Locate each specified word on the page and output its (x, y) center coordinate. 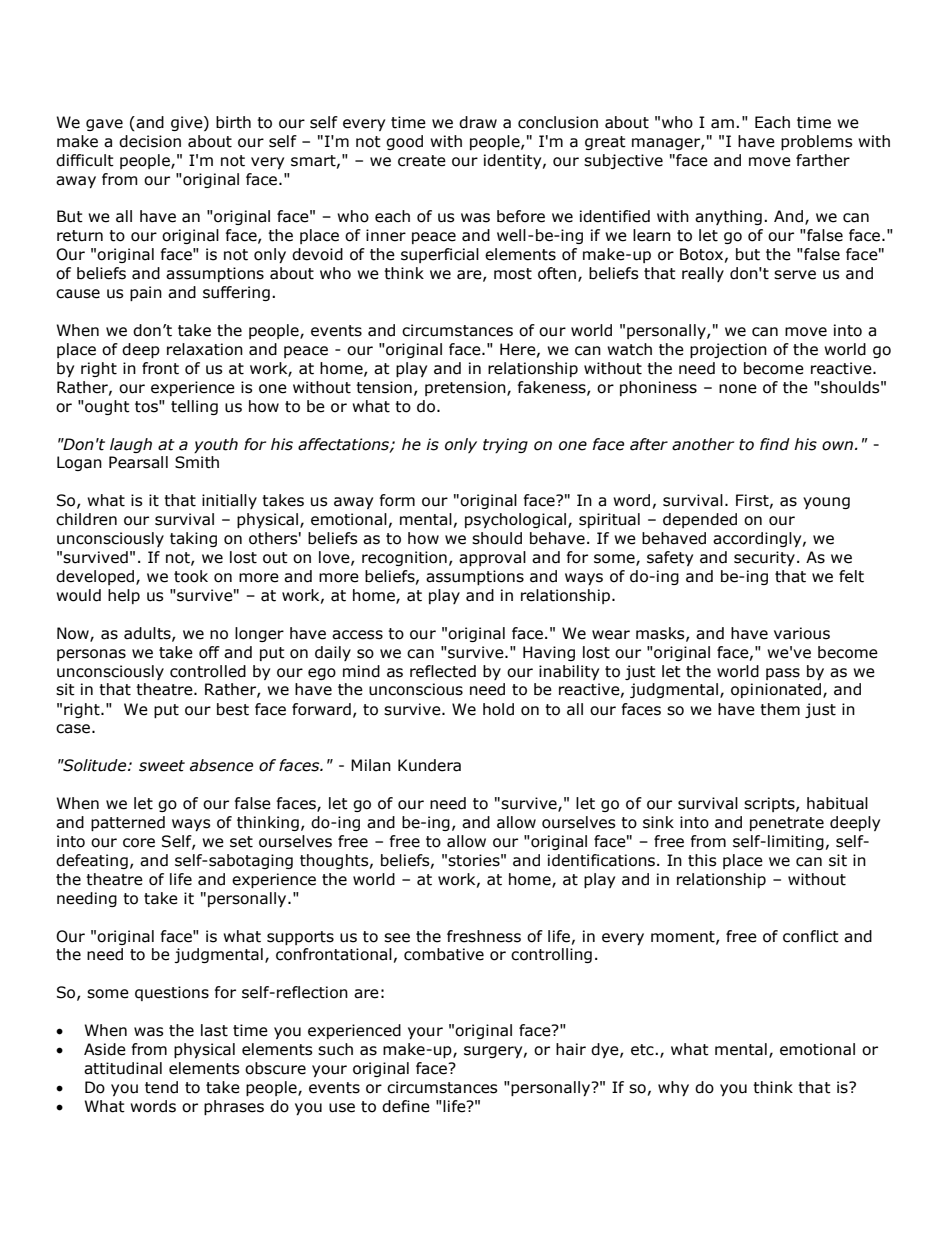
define (406, 1106)
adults (148, 634)
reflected (443, 671)
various (802, 633)
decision (150, 141)
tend (161, 1087)
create (422, 161)
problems (817, 142)
